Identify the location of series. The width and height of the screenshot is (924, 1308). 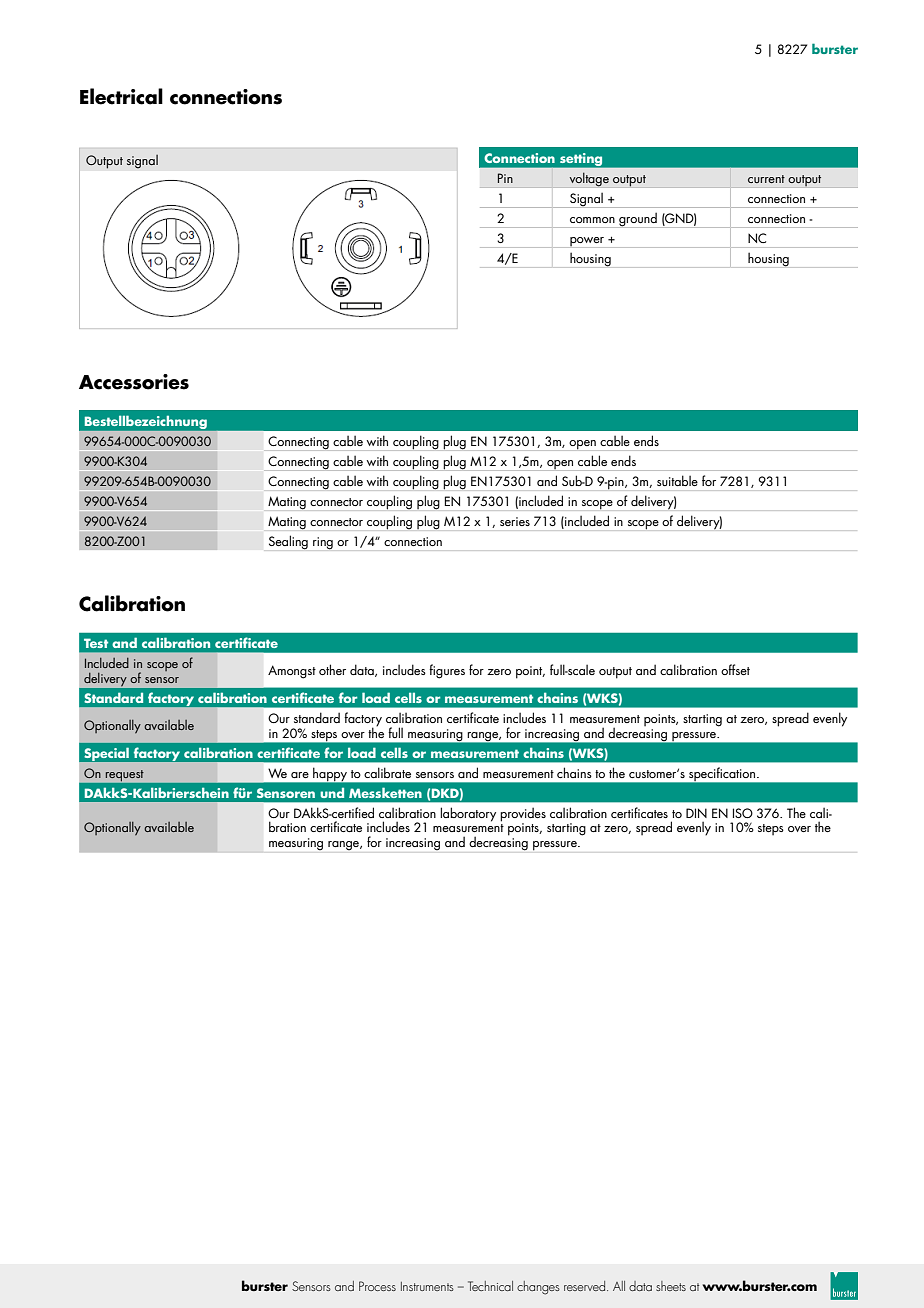
(515, 521).
